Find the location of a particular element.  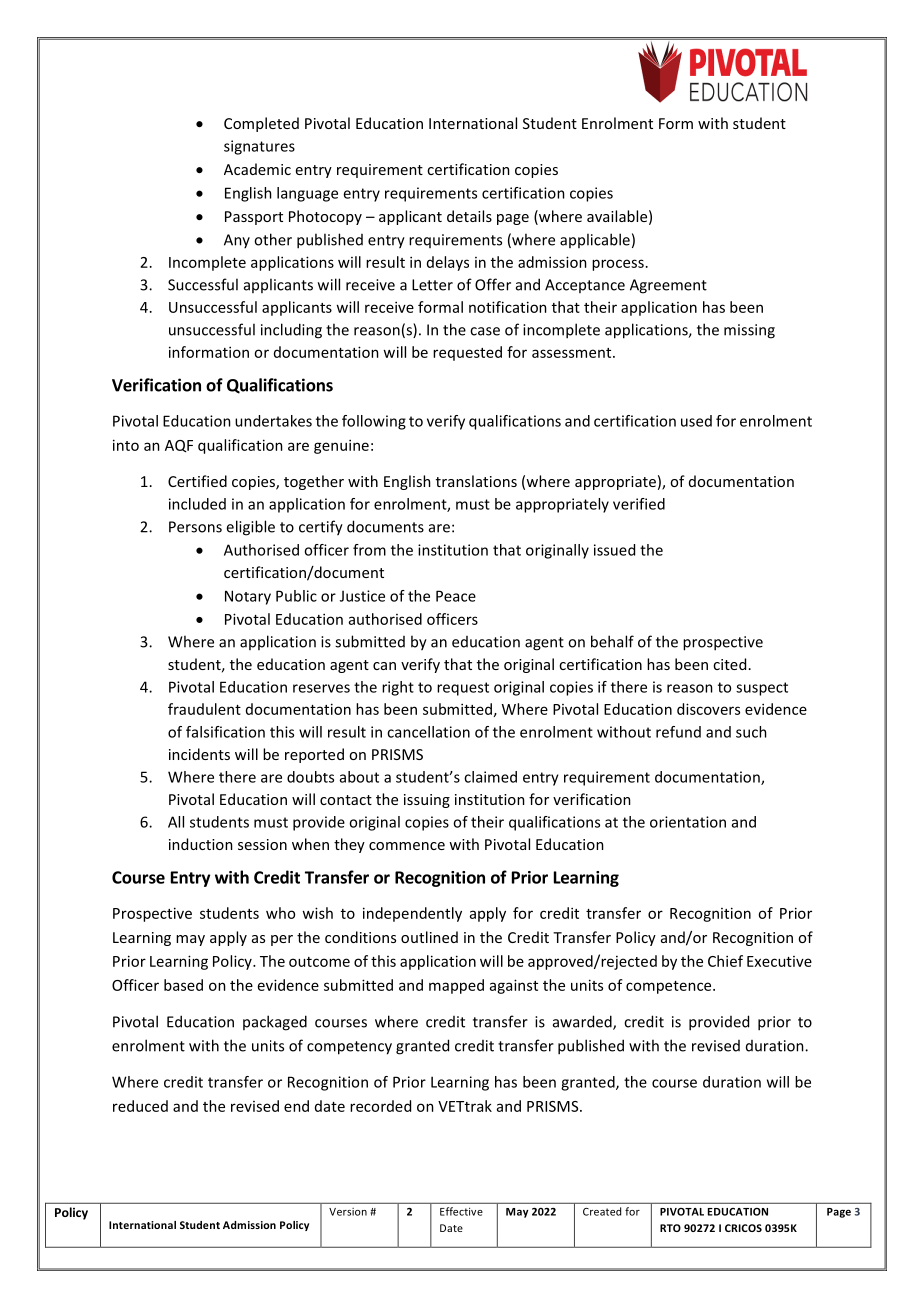

applicable is located at coordinates (595, 240).
